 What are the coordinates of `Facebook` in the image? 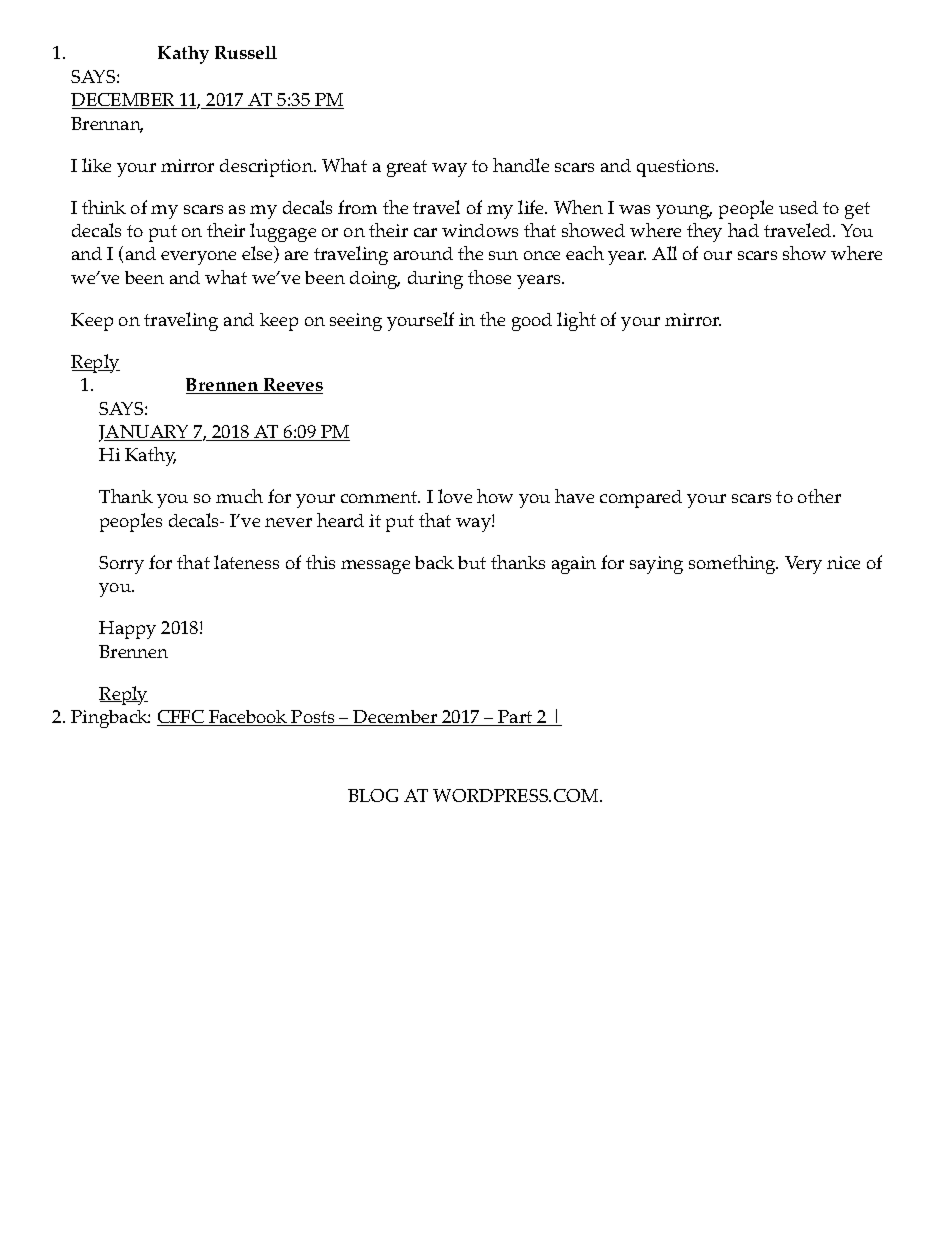 It's located at (248, 718).
